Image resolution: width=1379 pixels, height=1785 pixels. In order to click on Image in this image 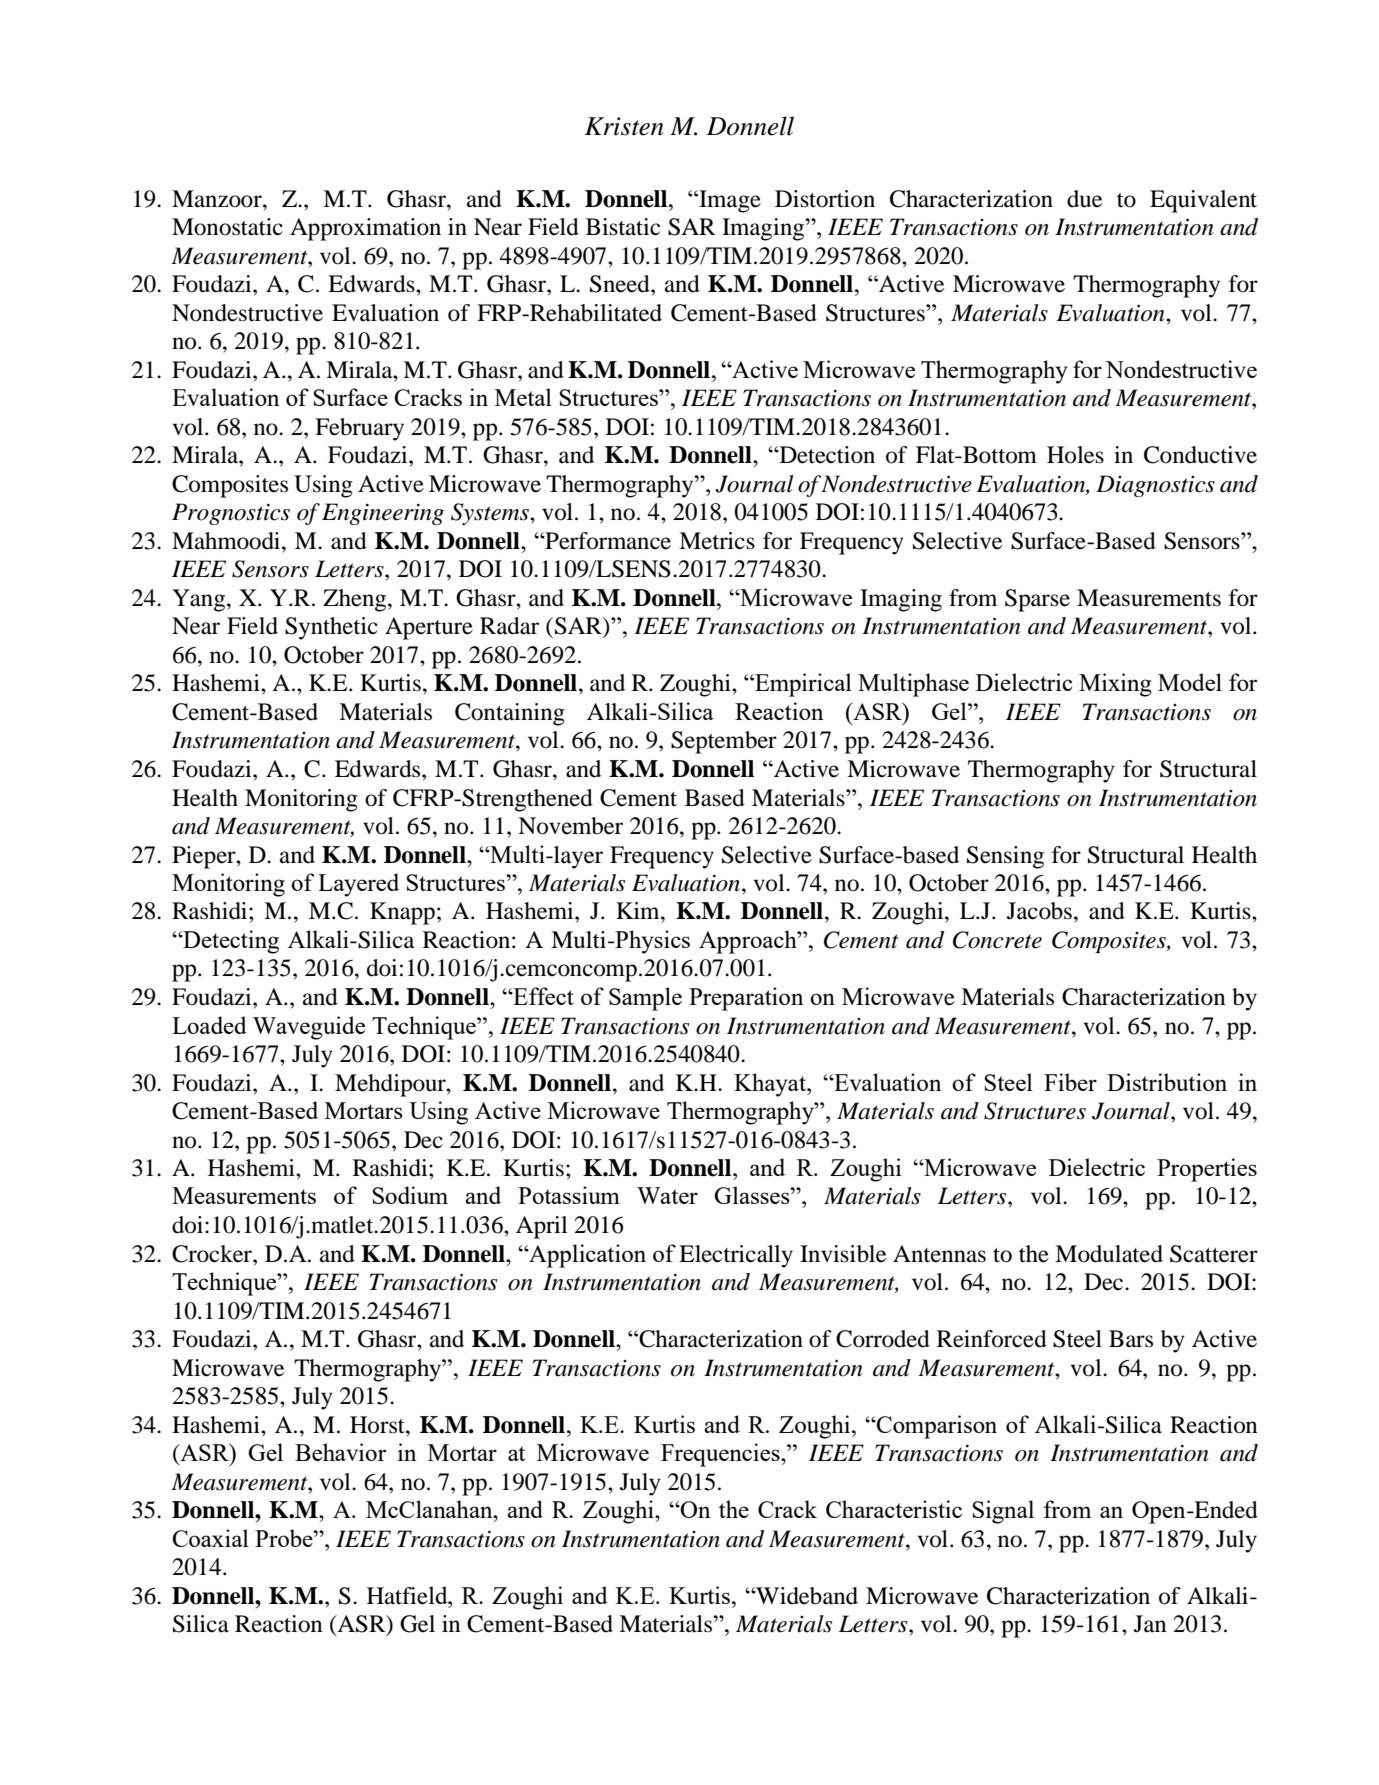, I will do `click(729, 201)`.
